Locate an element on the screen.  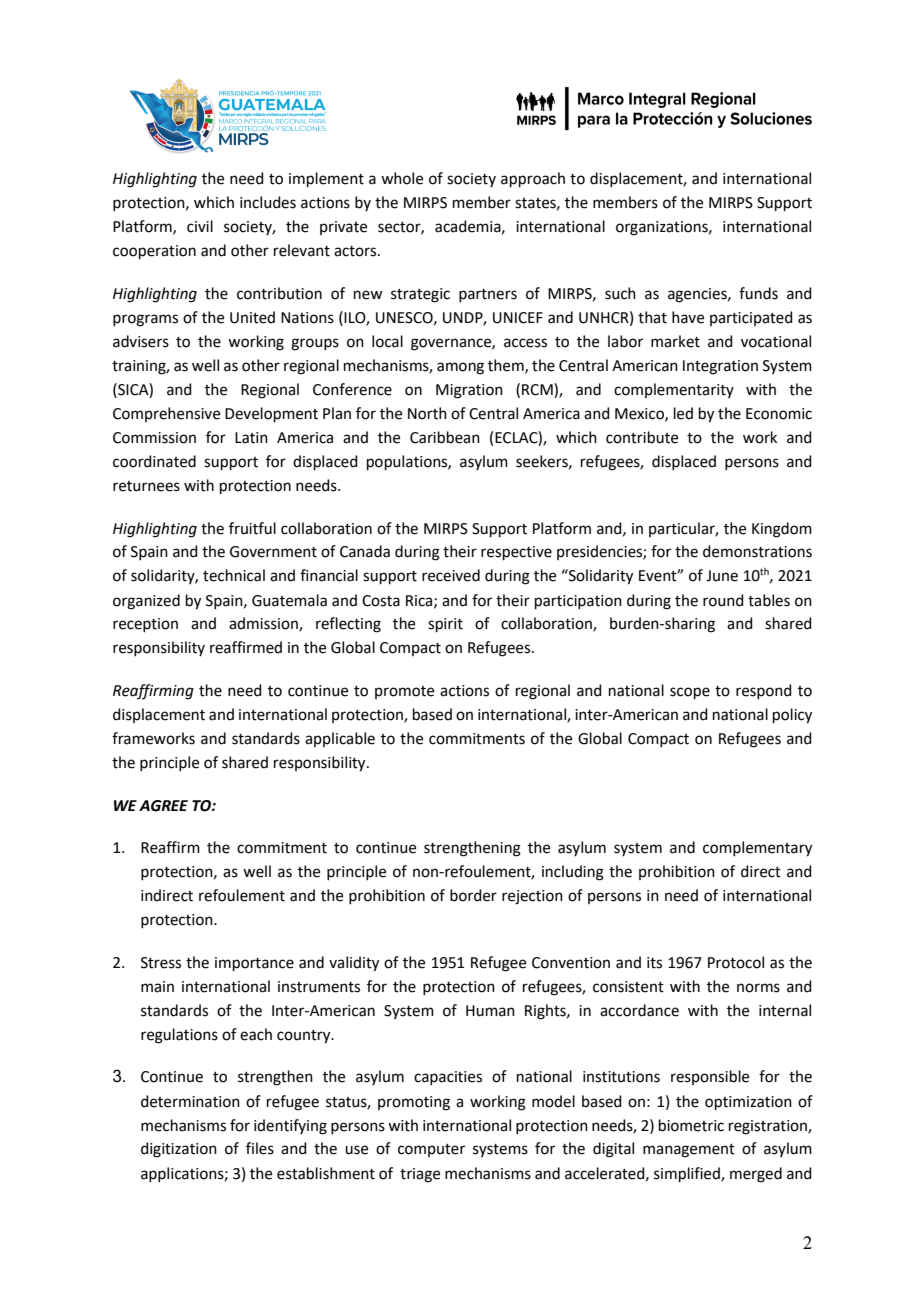
technical is located at coordinates (234, 575).
